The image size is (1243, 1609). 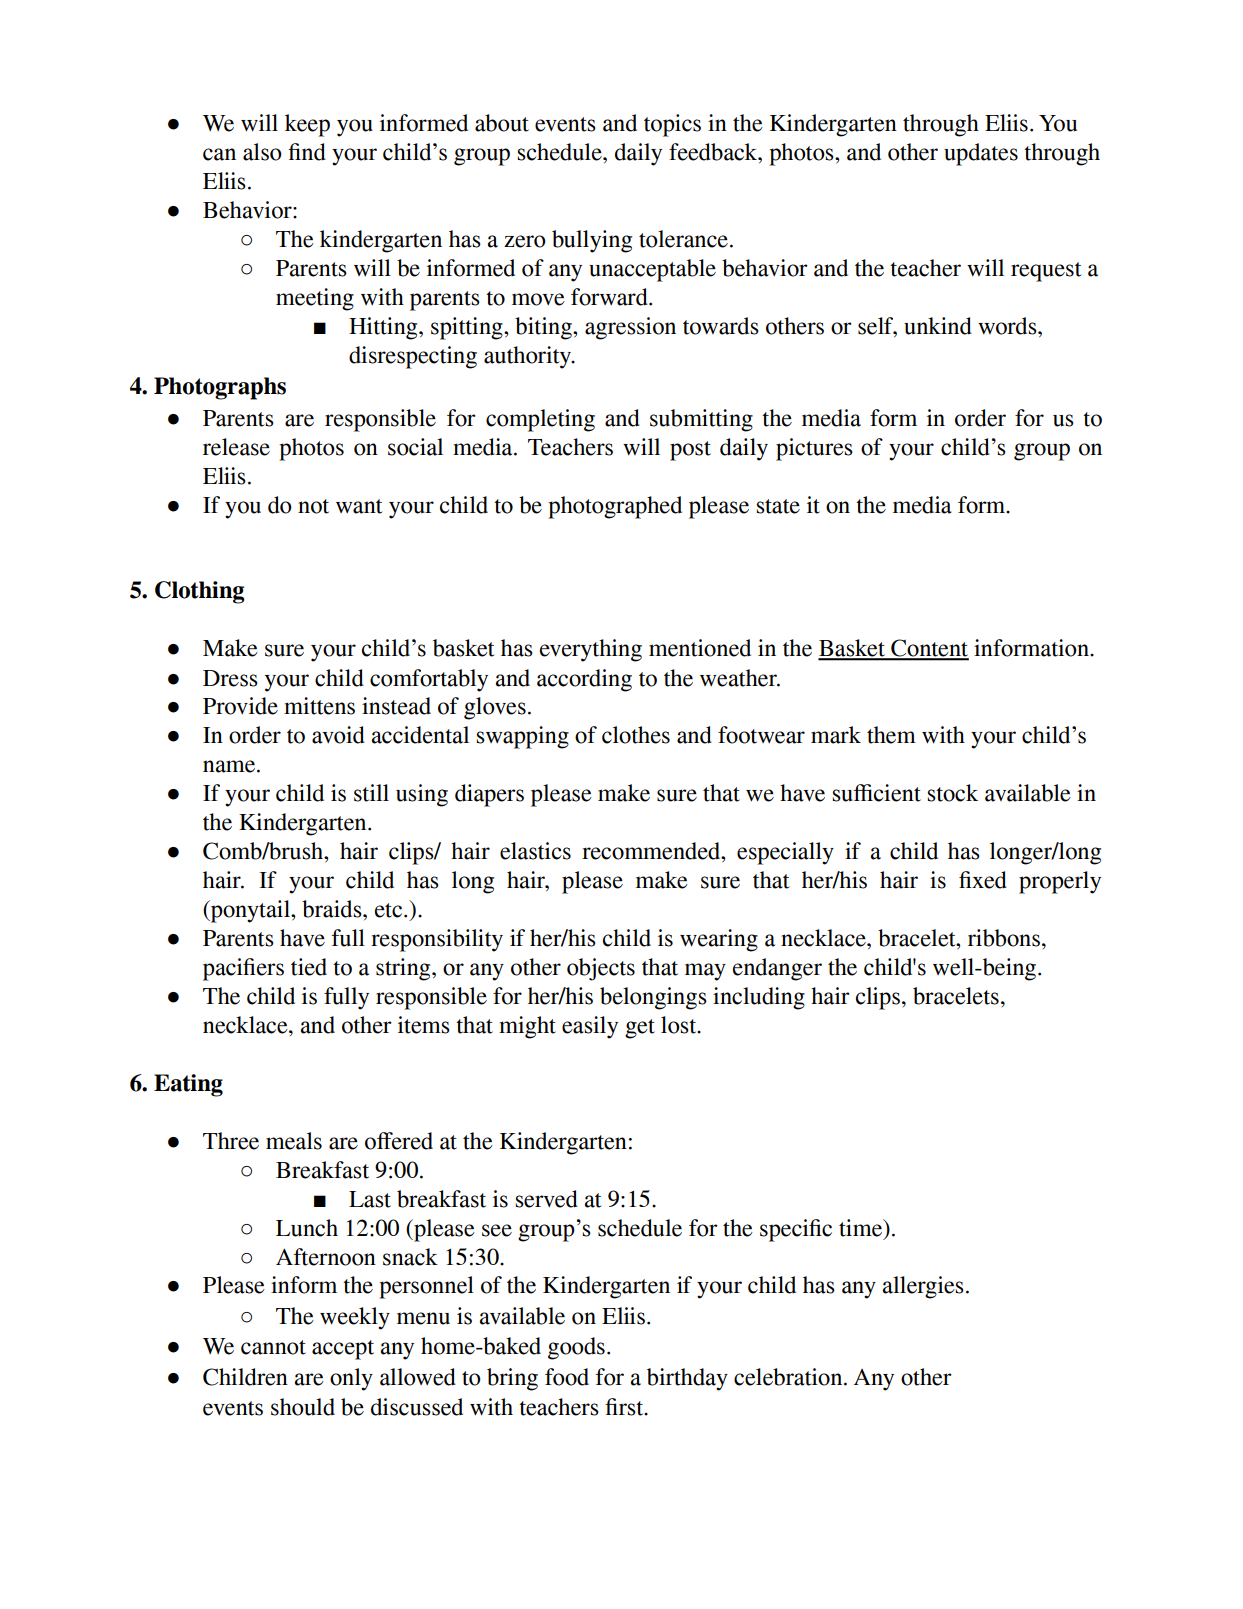 I want to click on find, so click(x=307, y=152).
